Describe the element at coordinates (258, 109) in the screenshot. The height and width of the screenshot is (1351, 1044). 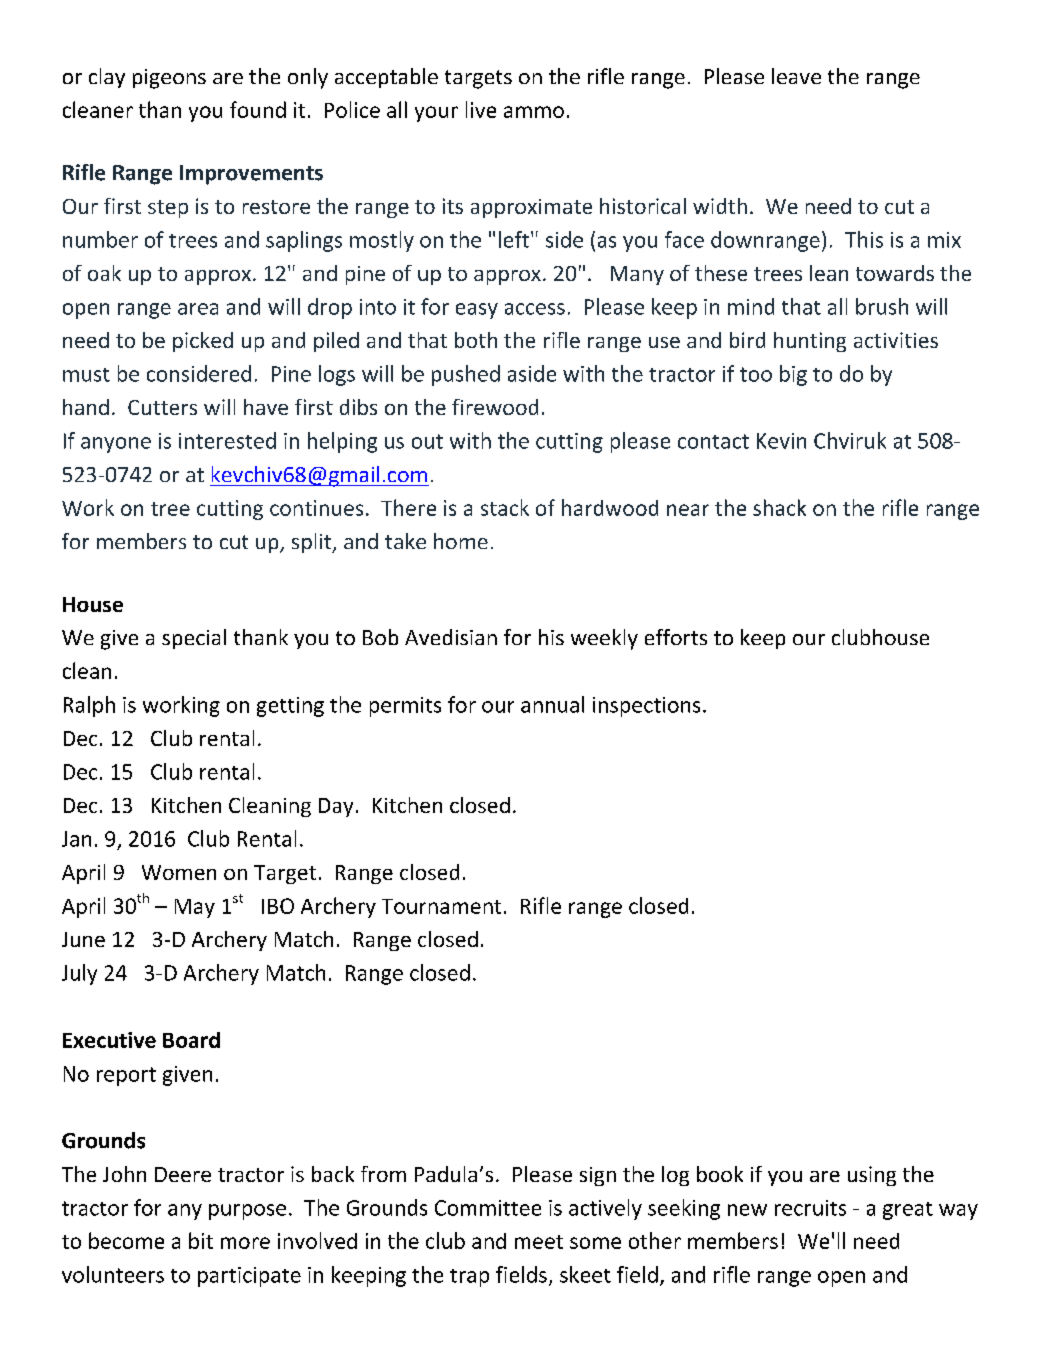
I see `found` at that location.
